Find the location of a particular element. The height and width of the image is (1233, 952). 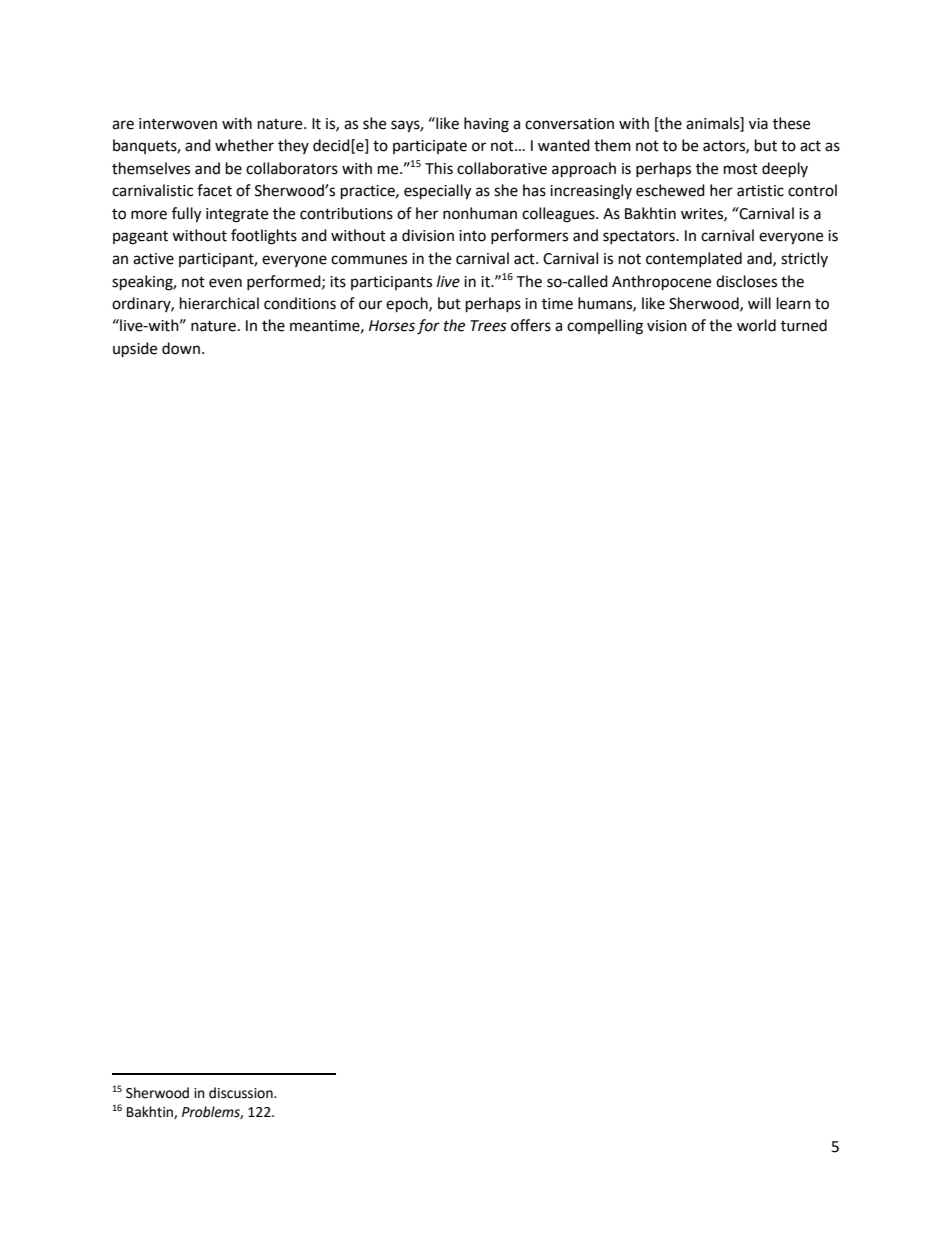

This is located at coordinates (439, 168).
